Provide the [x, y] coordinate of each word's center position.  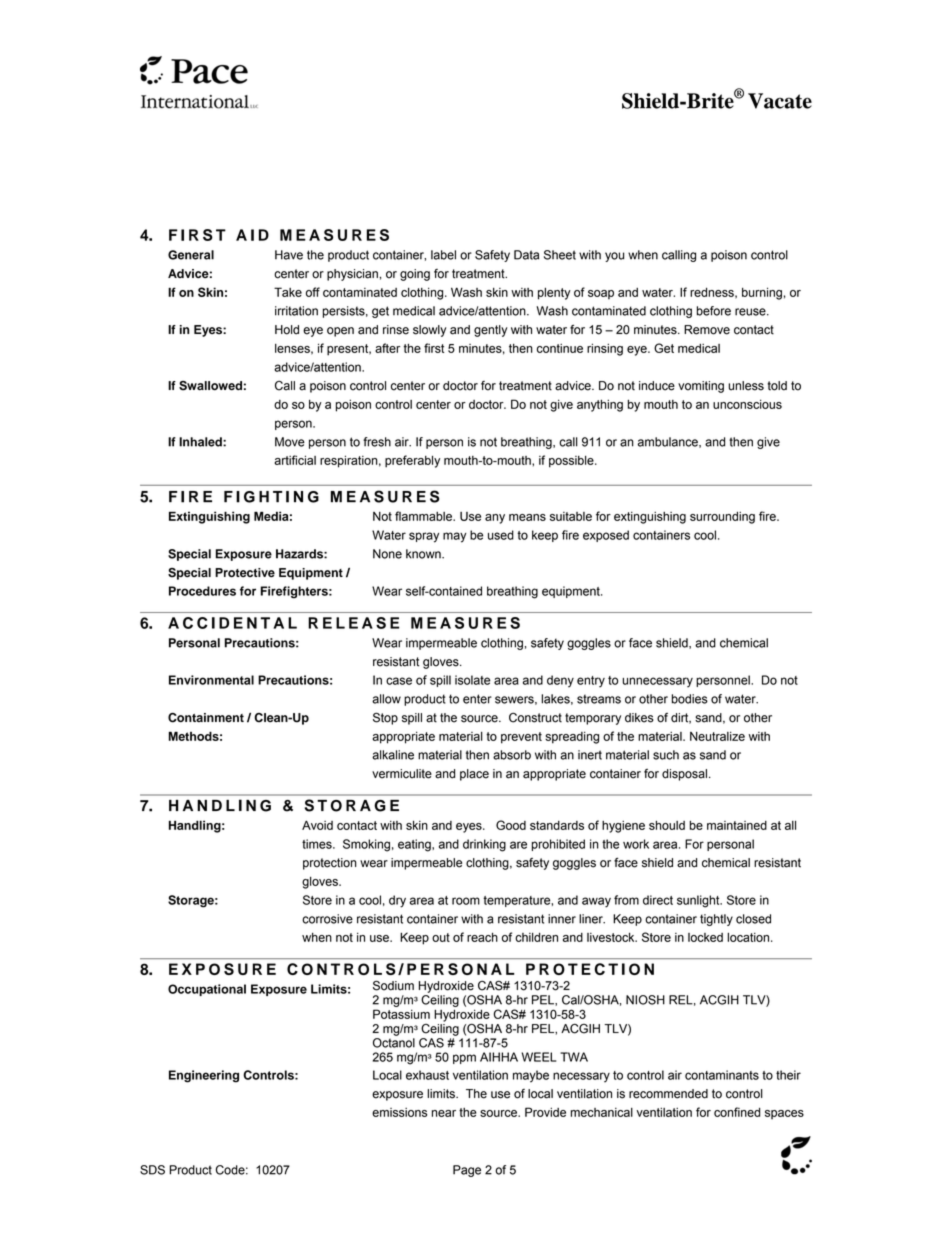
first [434, 348]
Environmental [211, 680]
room [466, 901]
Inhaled [201, 442]
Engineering [204, 1076]
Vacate [780, 101]
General [191, 255]
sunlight [699, 901]
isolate [472, 680]
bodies [690, 699]
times [318, 844]
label [443, 255]
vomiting [701, 387]
